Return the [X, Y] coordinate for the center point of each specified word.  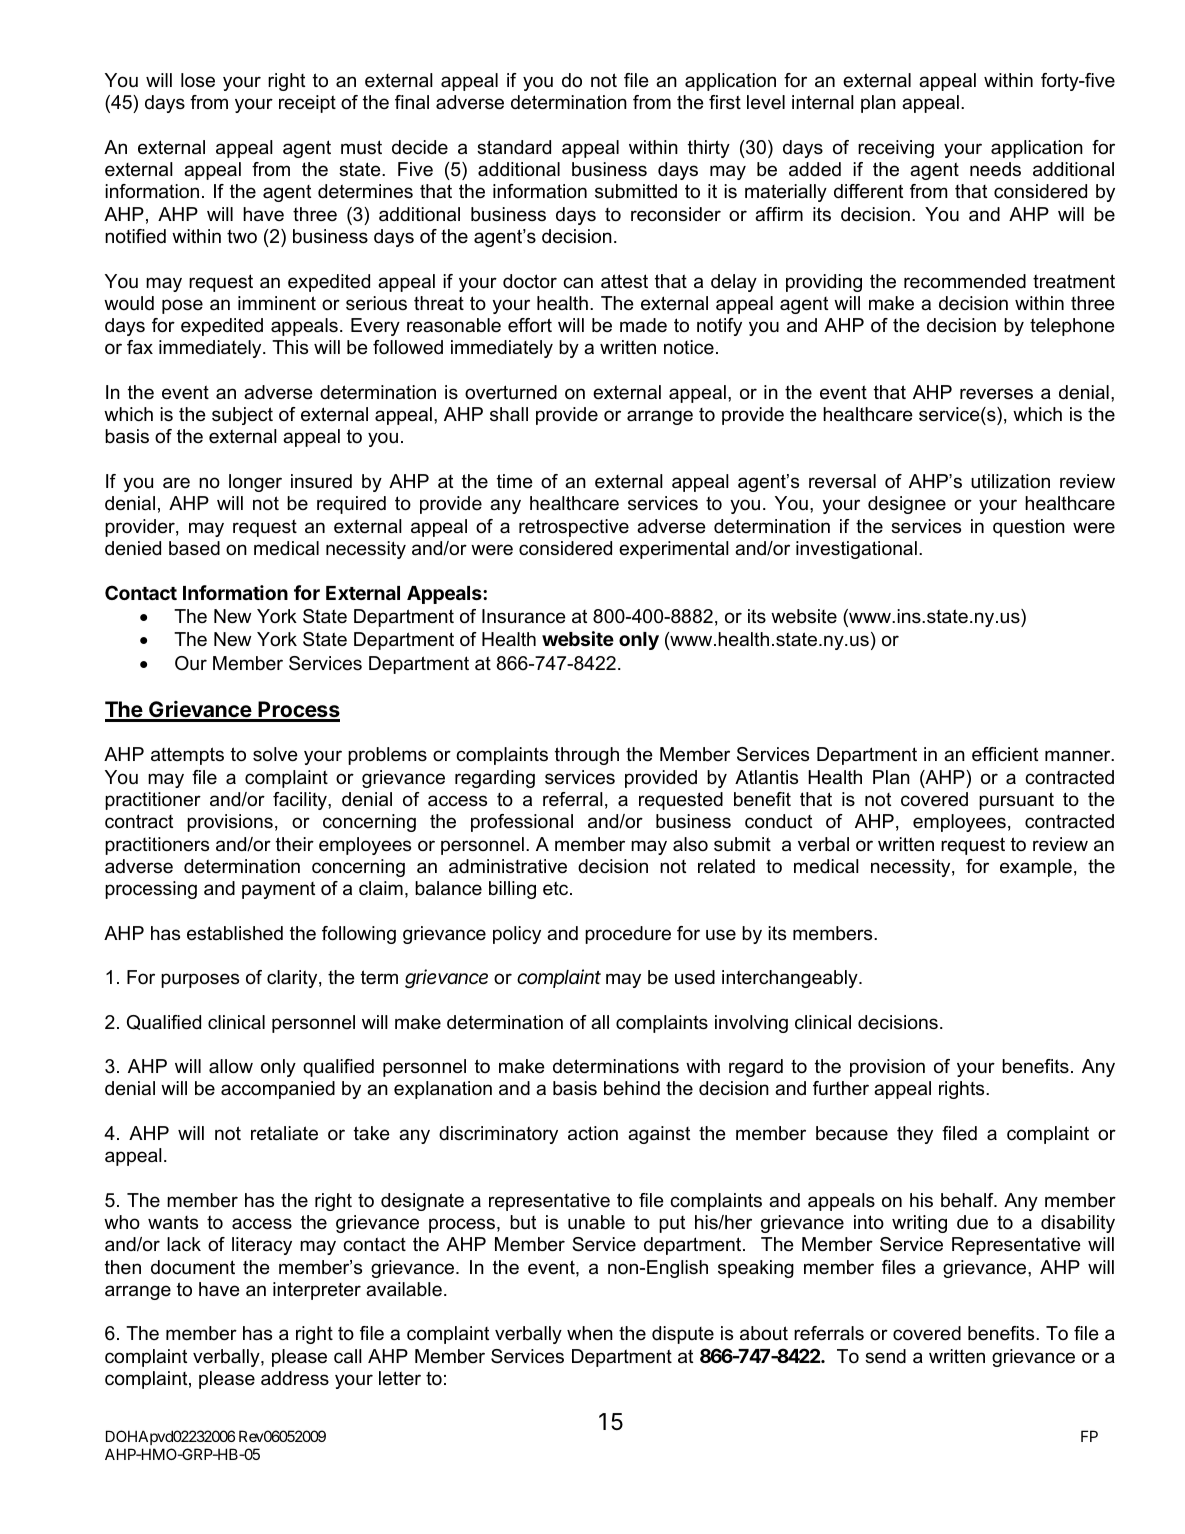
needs [995, 169]
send [885, 1356]
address [295, 1378]
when [590, 1333]
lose [198, 80]
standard [514, 147]
